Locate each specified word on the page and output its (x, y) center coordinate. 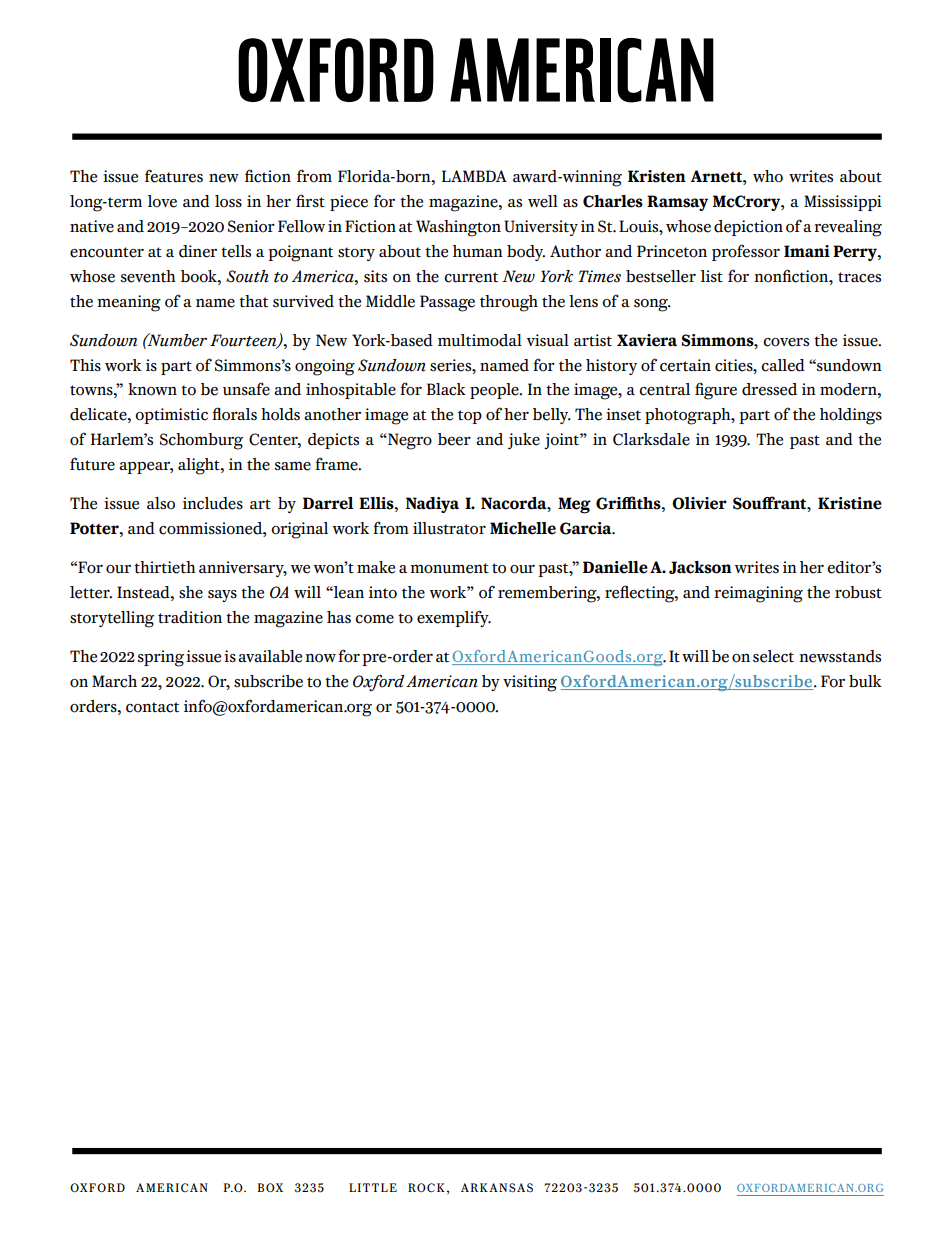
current (471, 277)
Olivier (699, 503)
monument (449, 568)
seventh (147, 276)
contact (152, 707)
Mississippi (843, 203)
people (495, 391)
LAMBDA (474, 176)
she (191, 592)
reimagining (758, 594)
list (712, 276)
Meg (574, 505)
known (152, 389)
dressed (769, 389)
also (161, 503)
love (162, 201)
